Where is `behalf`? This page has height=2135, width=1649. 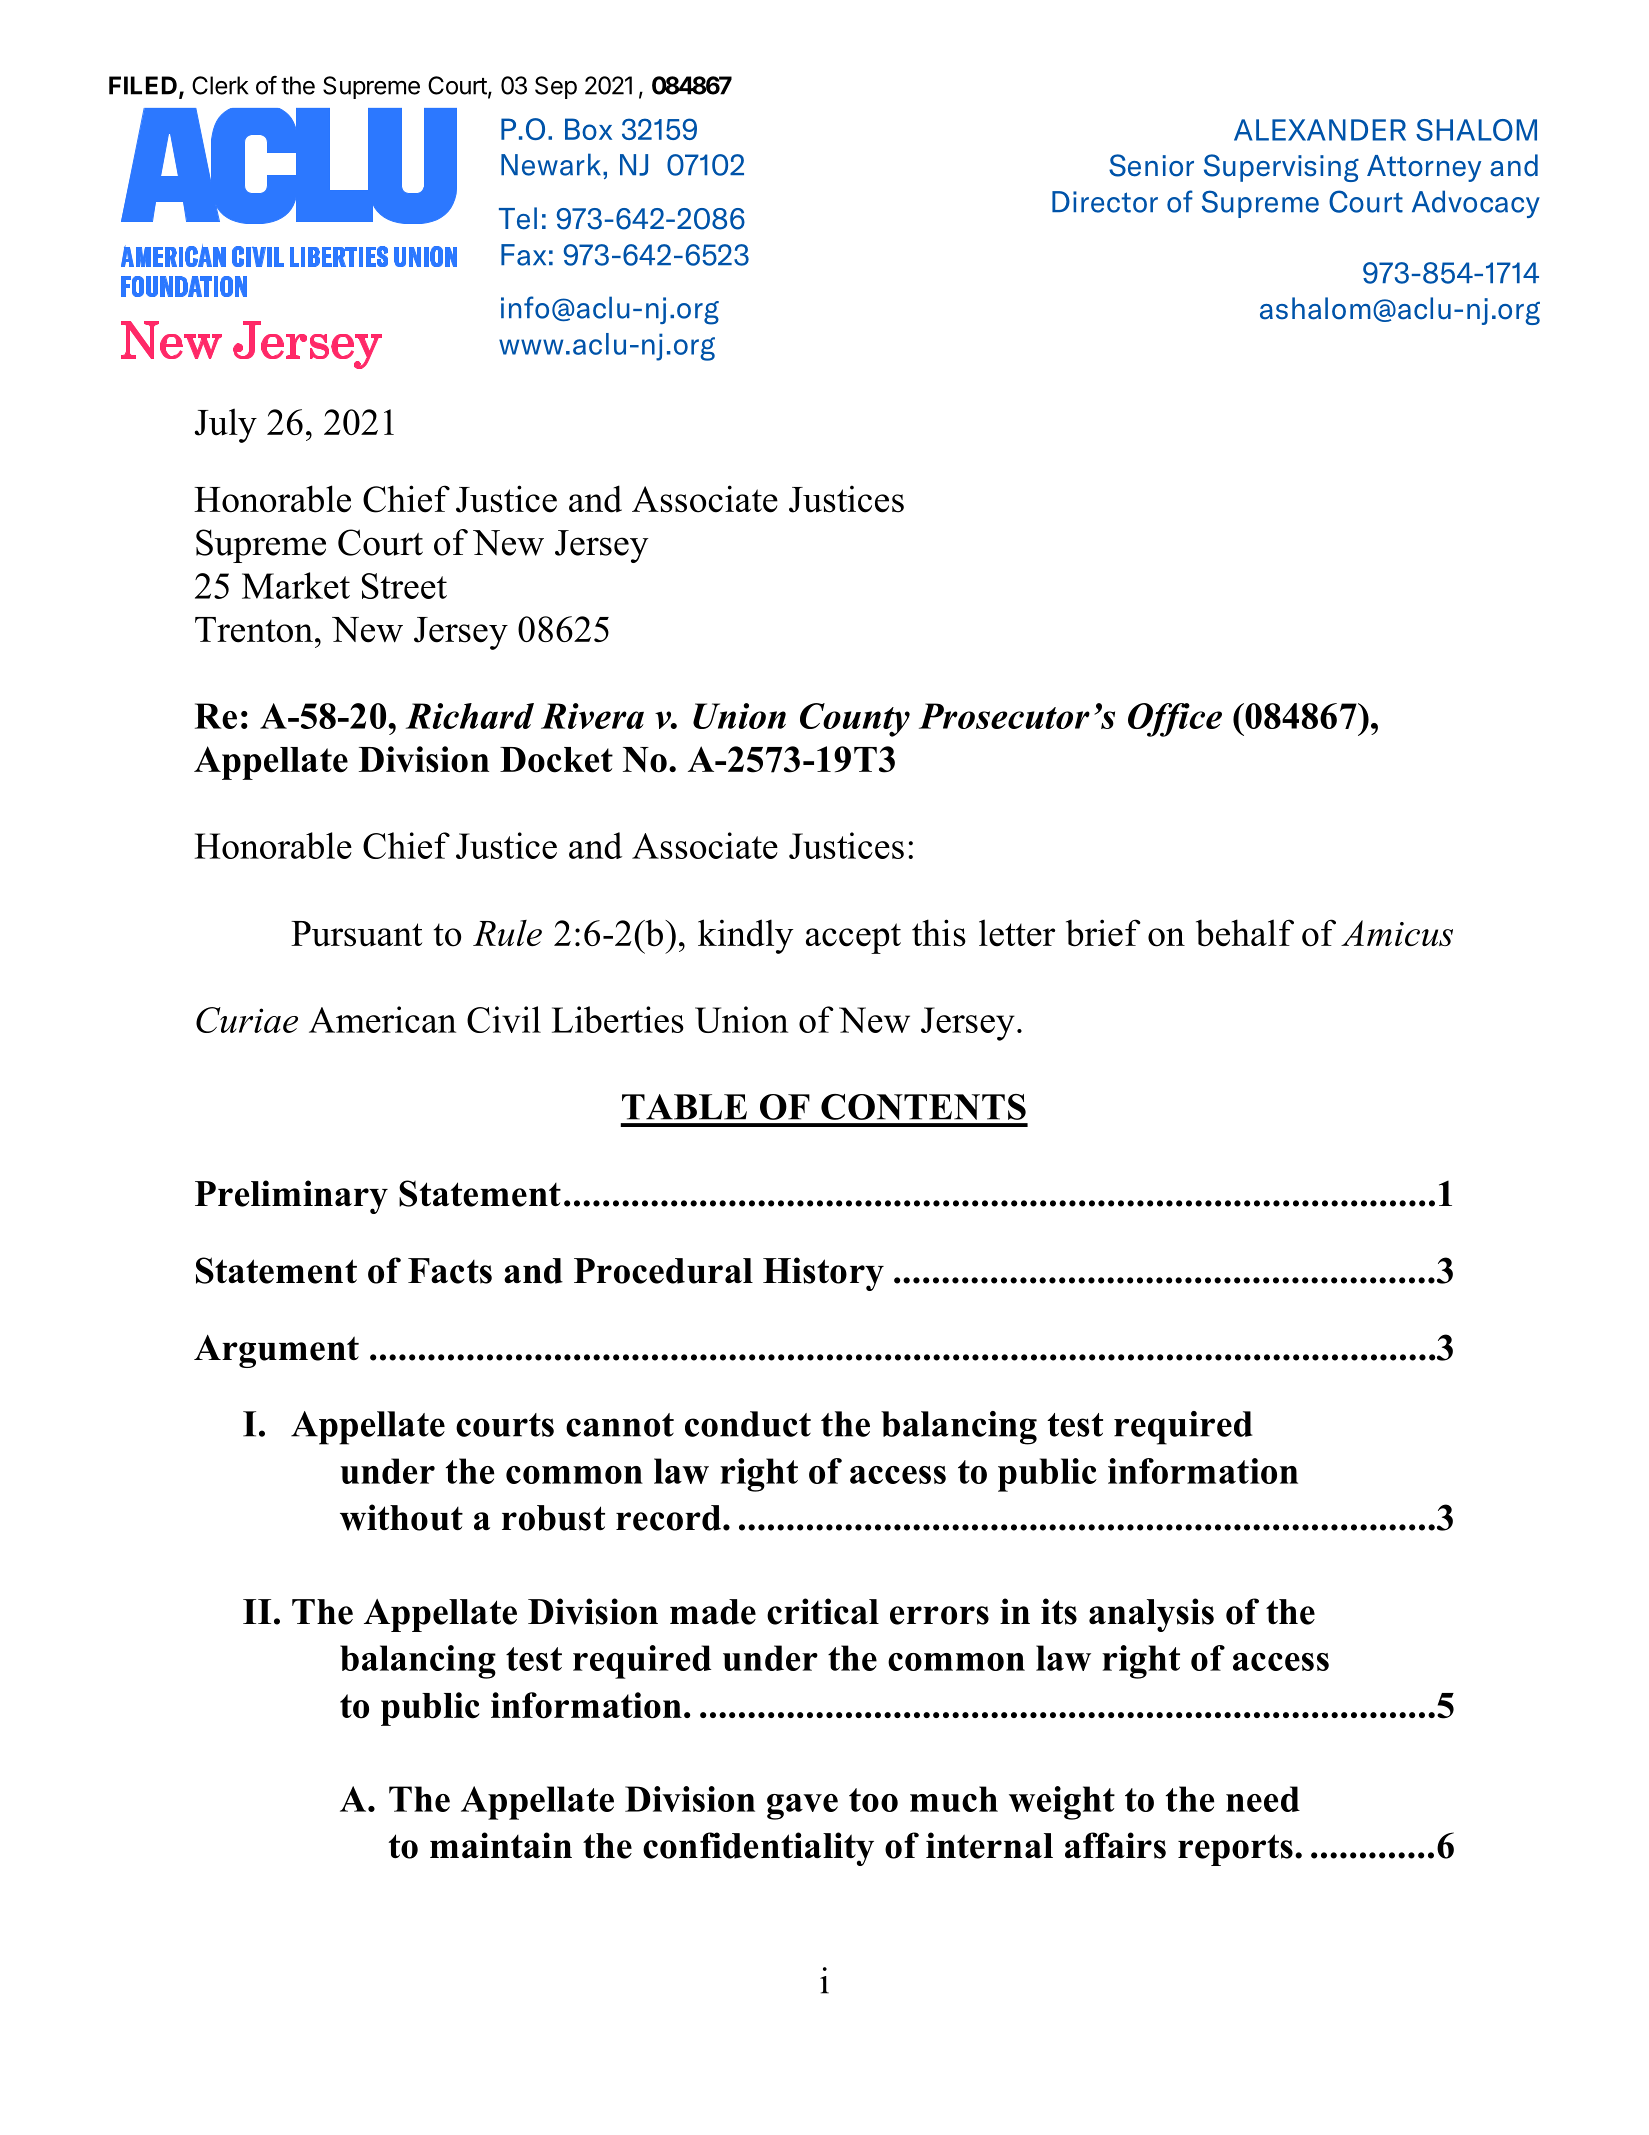
behalf is located at coordinates (1245, 933).
